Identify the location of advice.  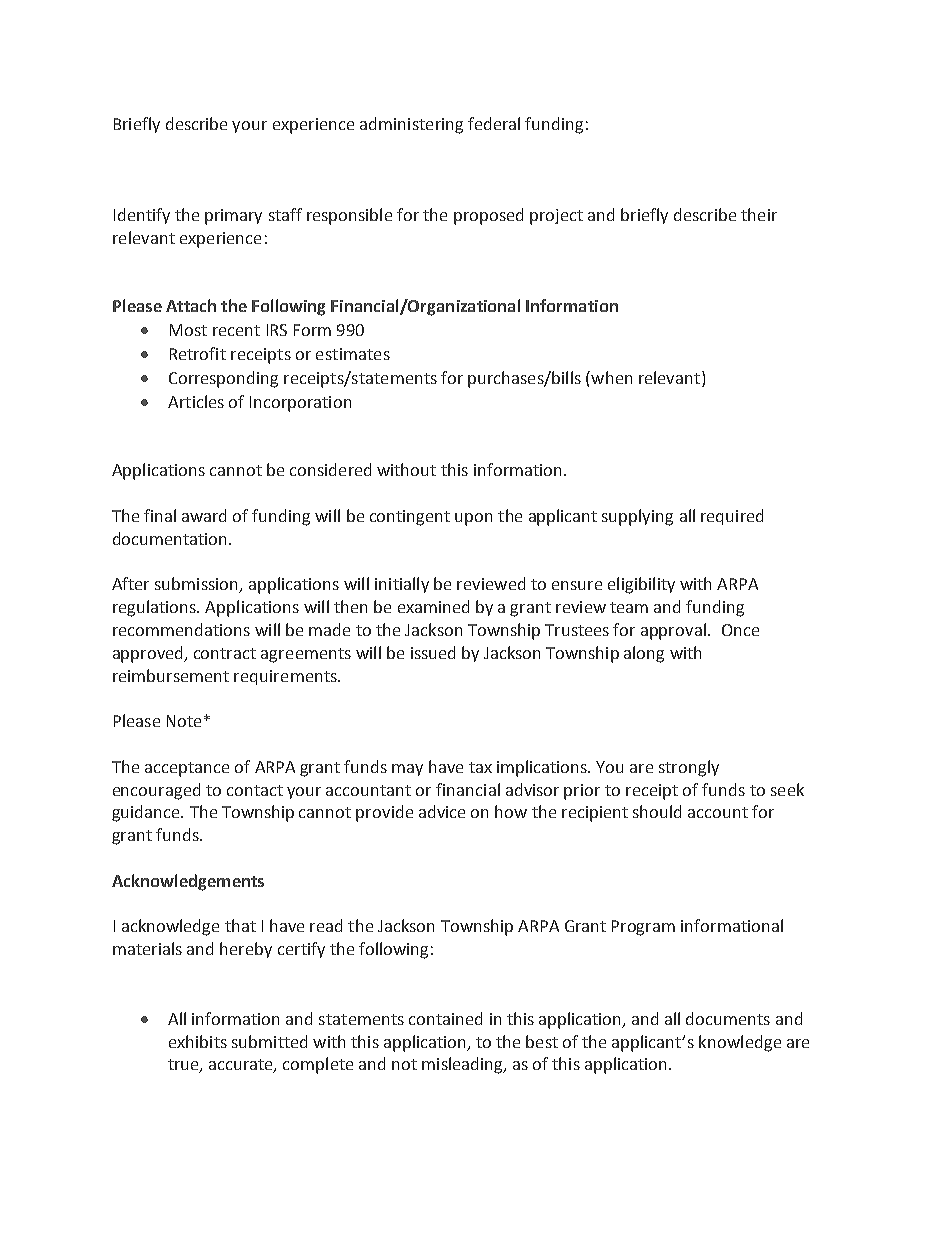
(442, 811).
